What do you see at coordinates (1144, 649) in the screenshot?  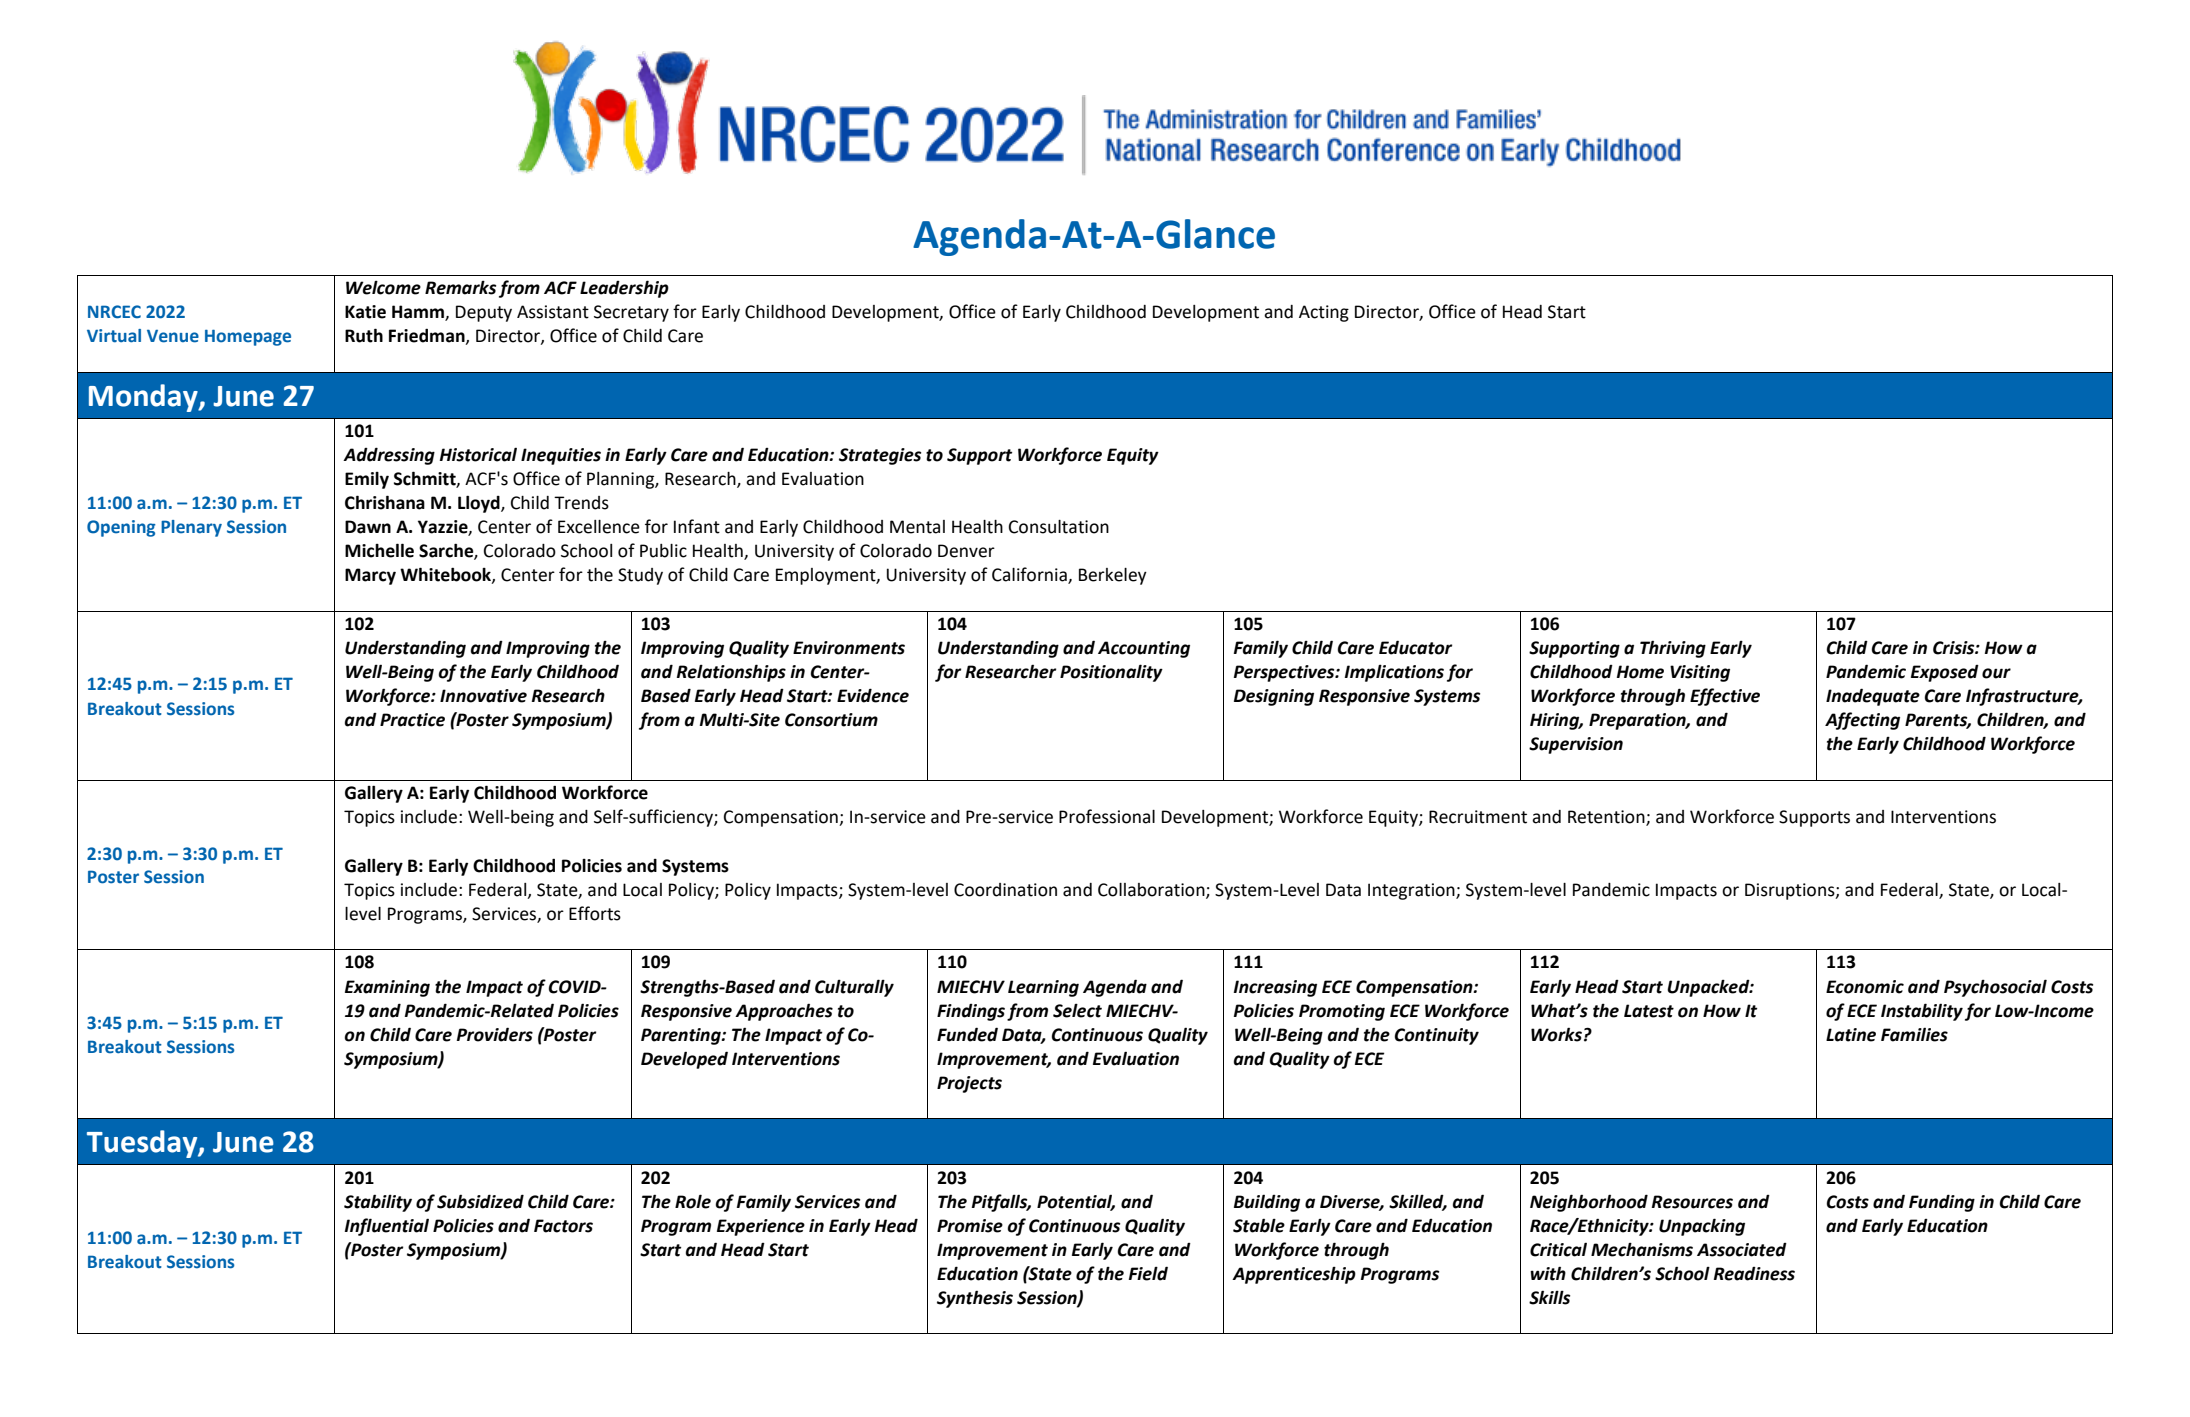 I see `Accounting` at bounding box center [1144, 649].
